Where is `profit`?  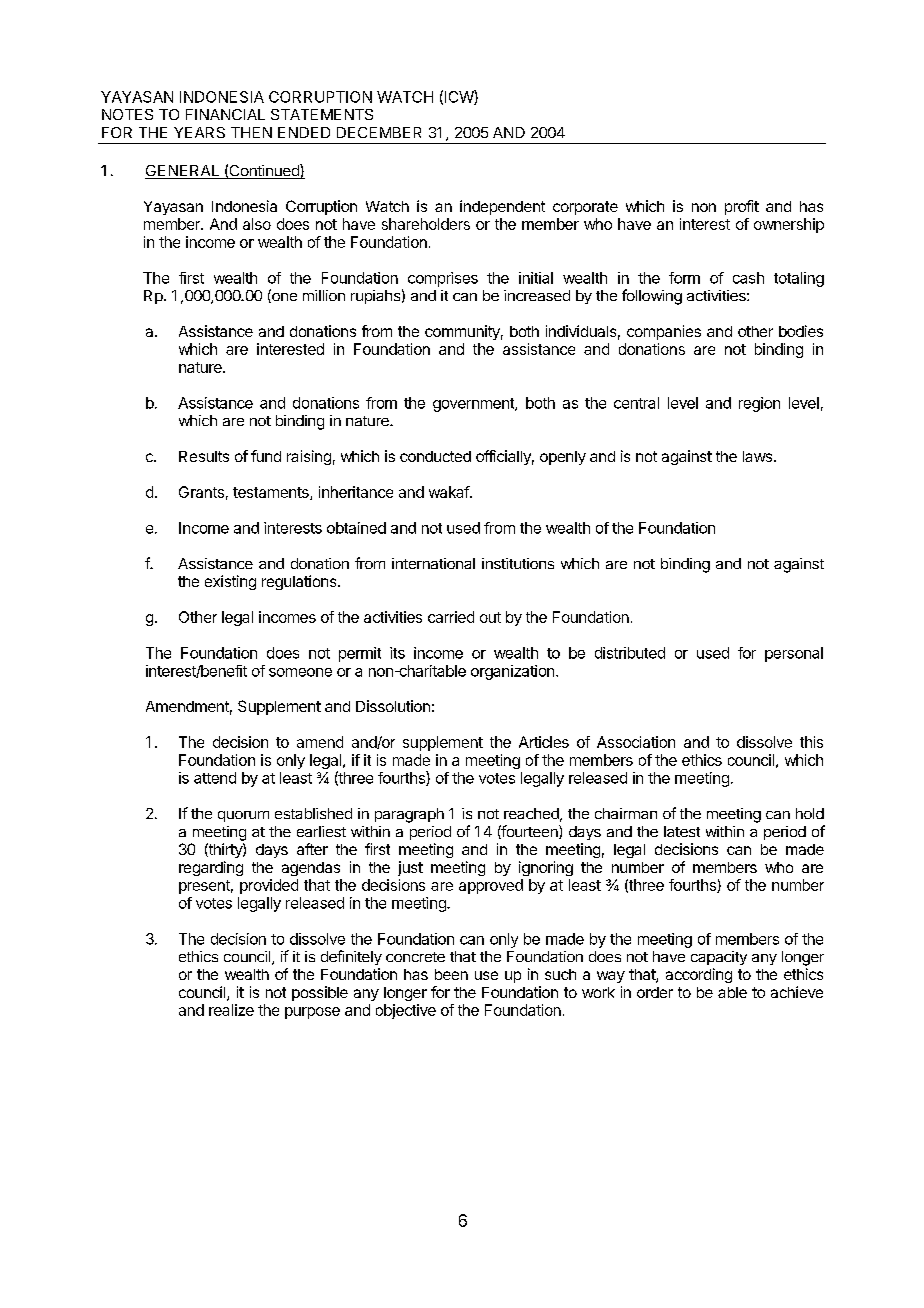 profit is located at coordinates (742, 207).
